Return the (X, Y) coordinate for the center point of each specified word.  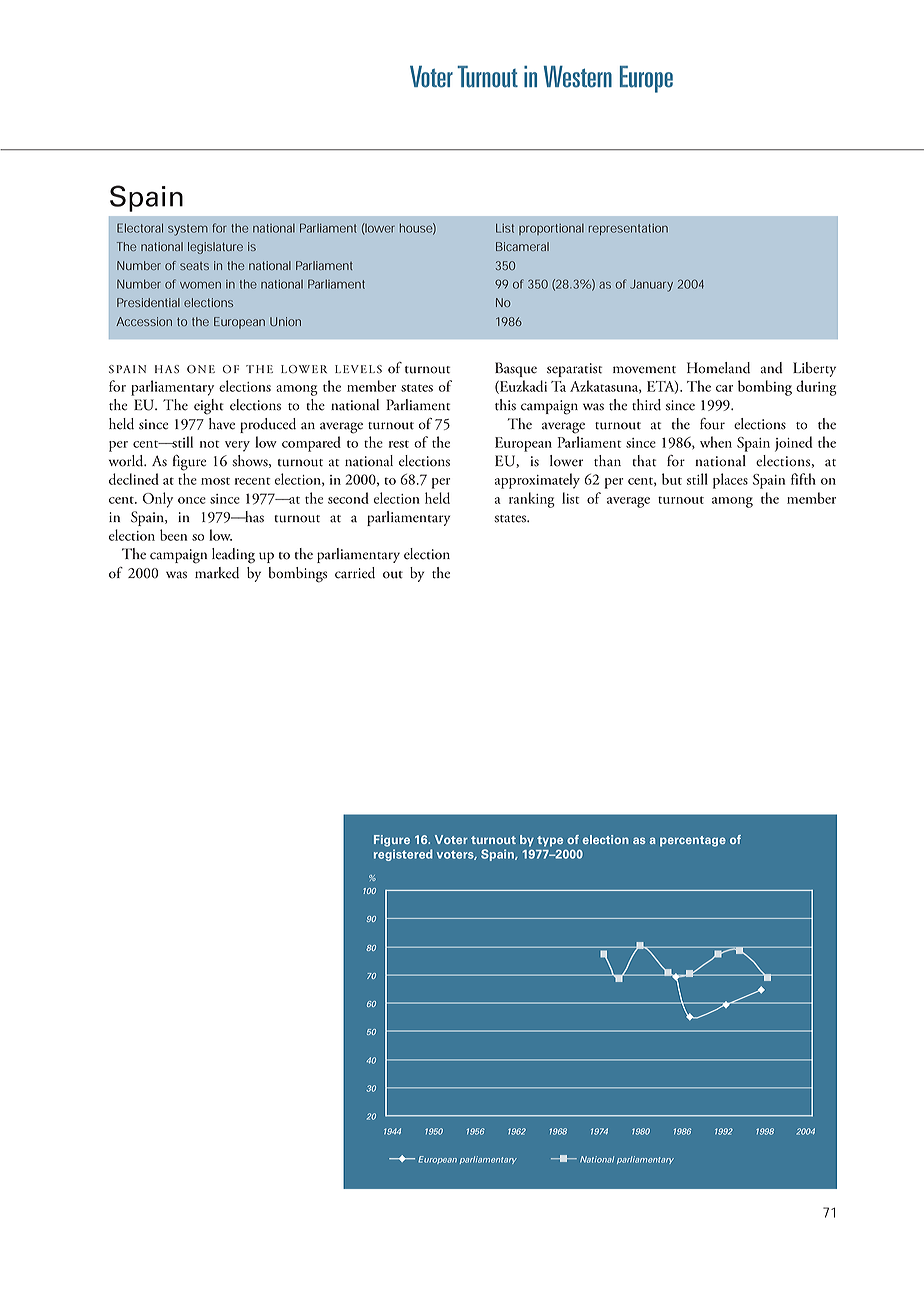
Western (578, 77)
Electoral (140, 228)
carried (355, 573)
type (550, 841)
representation (628, 229)
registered (403, 855)
